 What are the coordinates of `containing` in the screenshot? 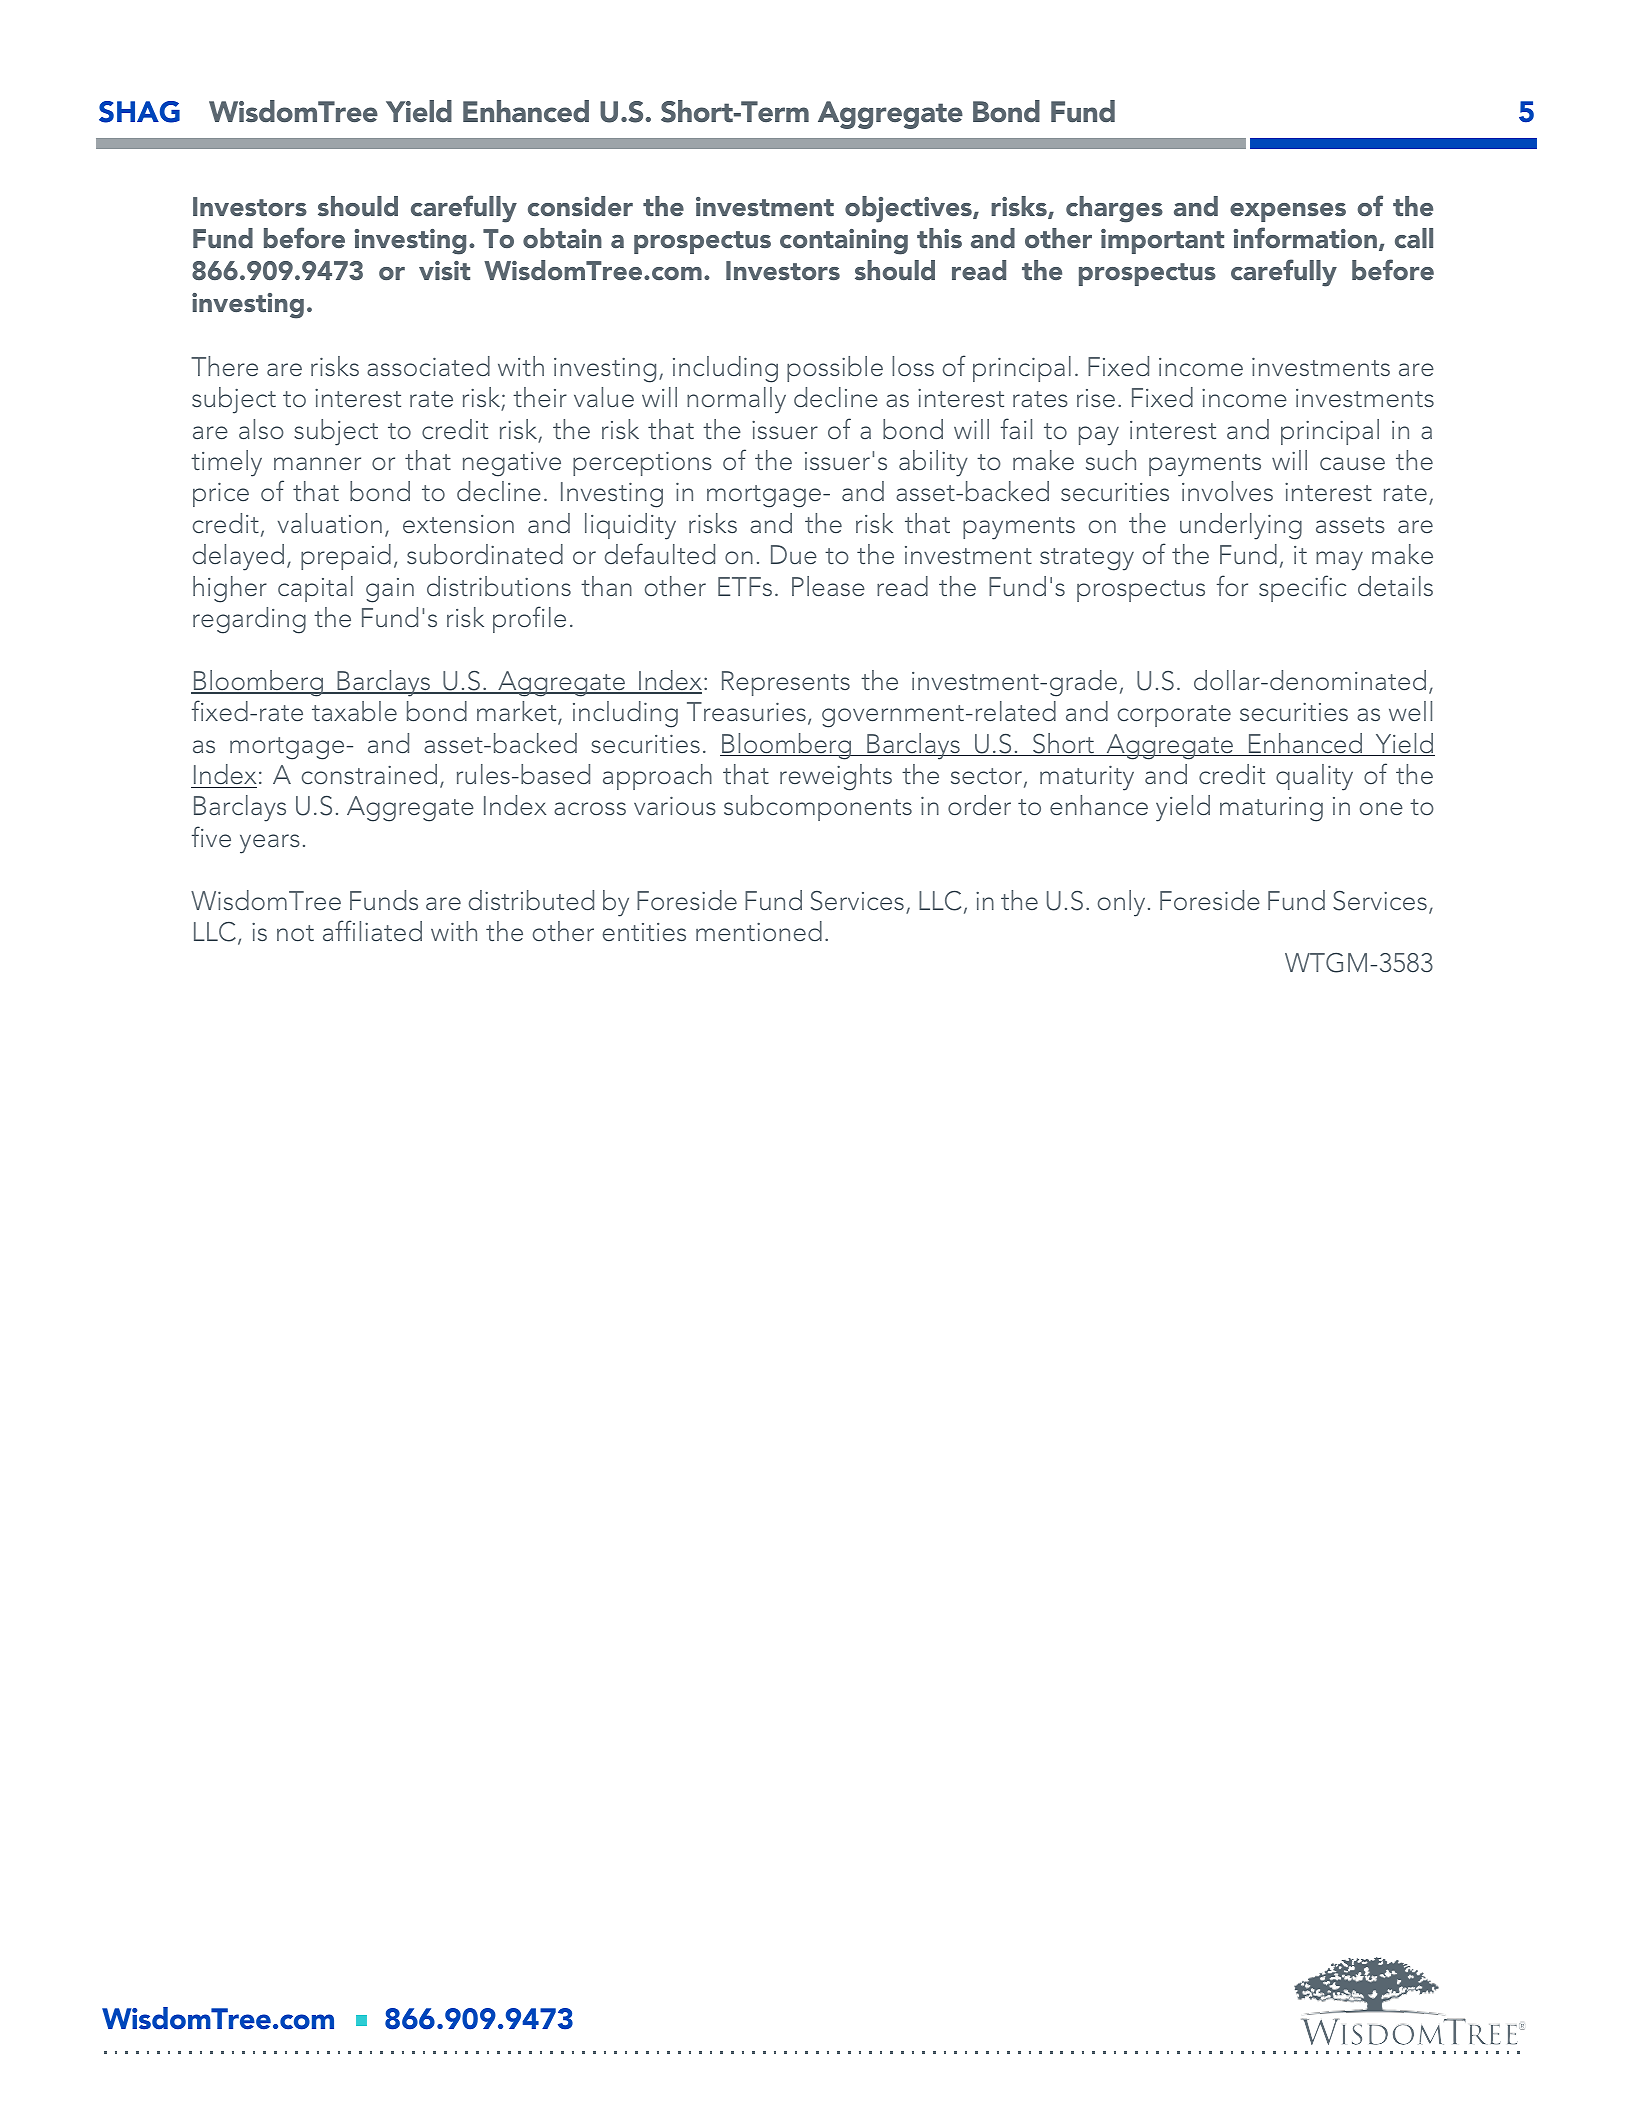 It's located at (844, 242).
